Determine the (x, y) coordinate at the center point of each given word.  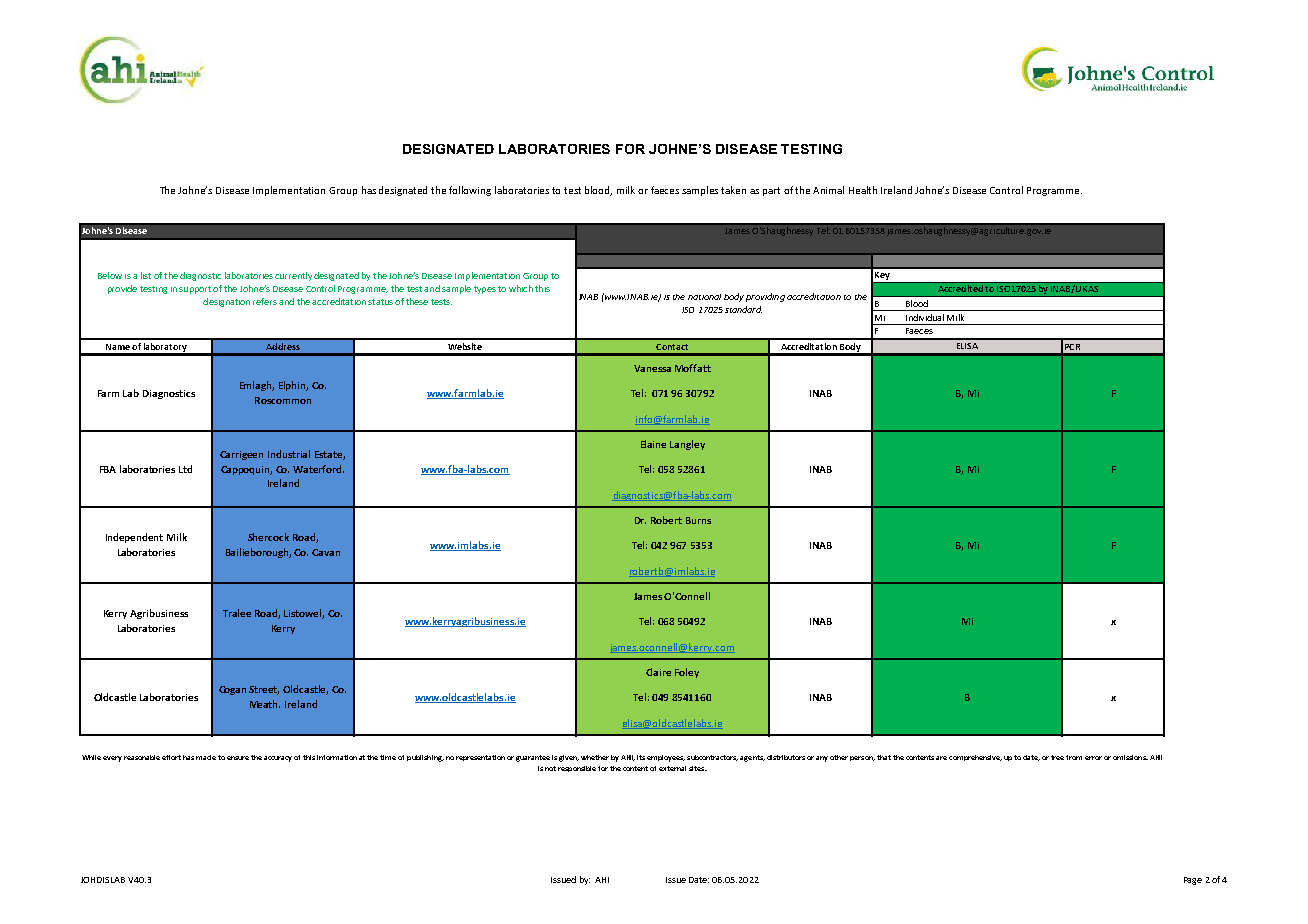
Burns (698, 520)
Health (863, 190)
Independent (134, 538)
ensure (238, 758)
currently (293, 276)
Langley (687, 445)
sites (698, 768)
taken (733, 190)
